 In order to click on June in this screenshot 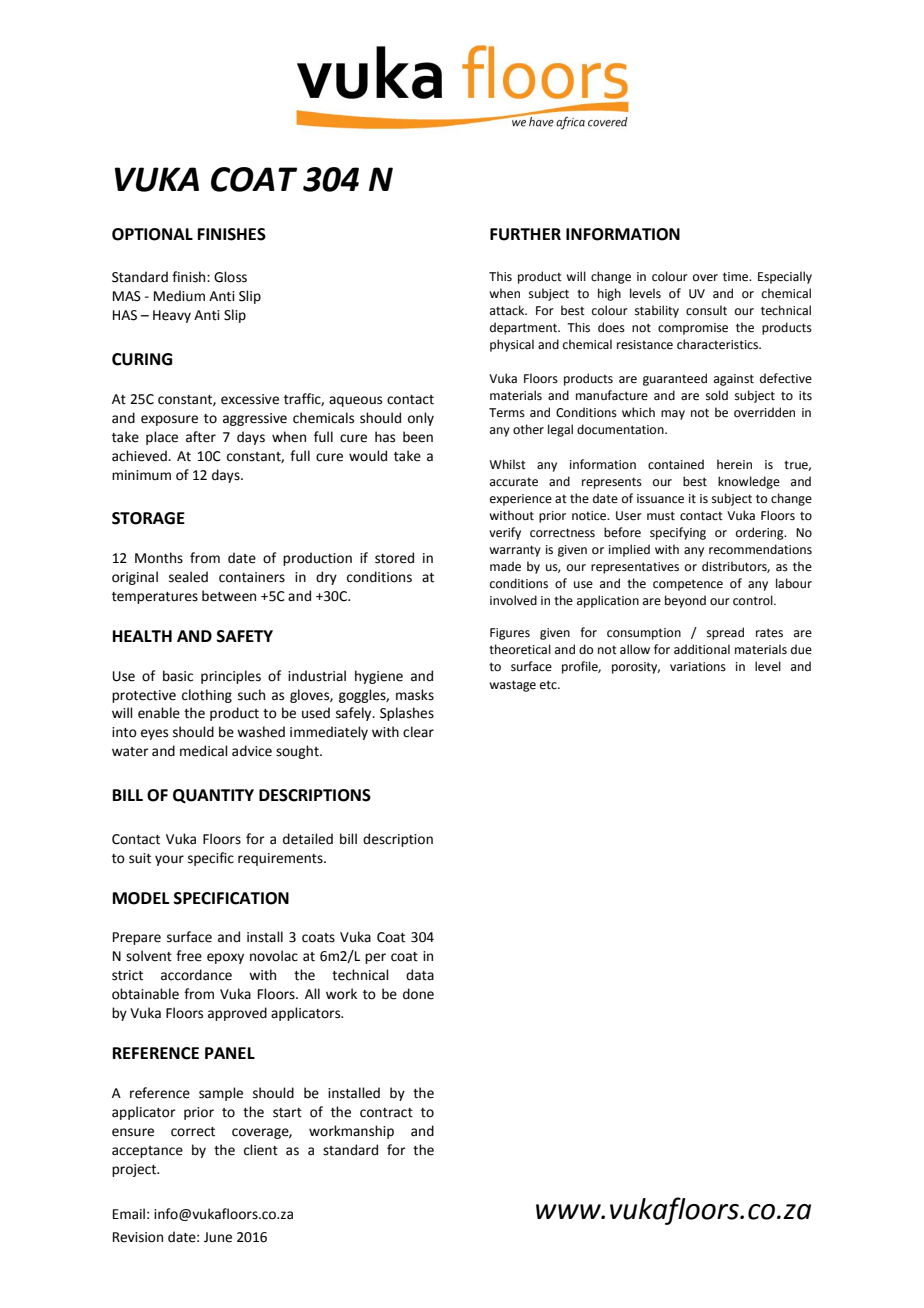, I will do `click(218, 1237)`.
